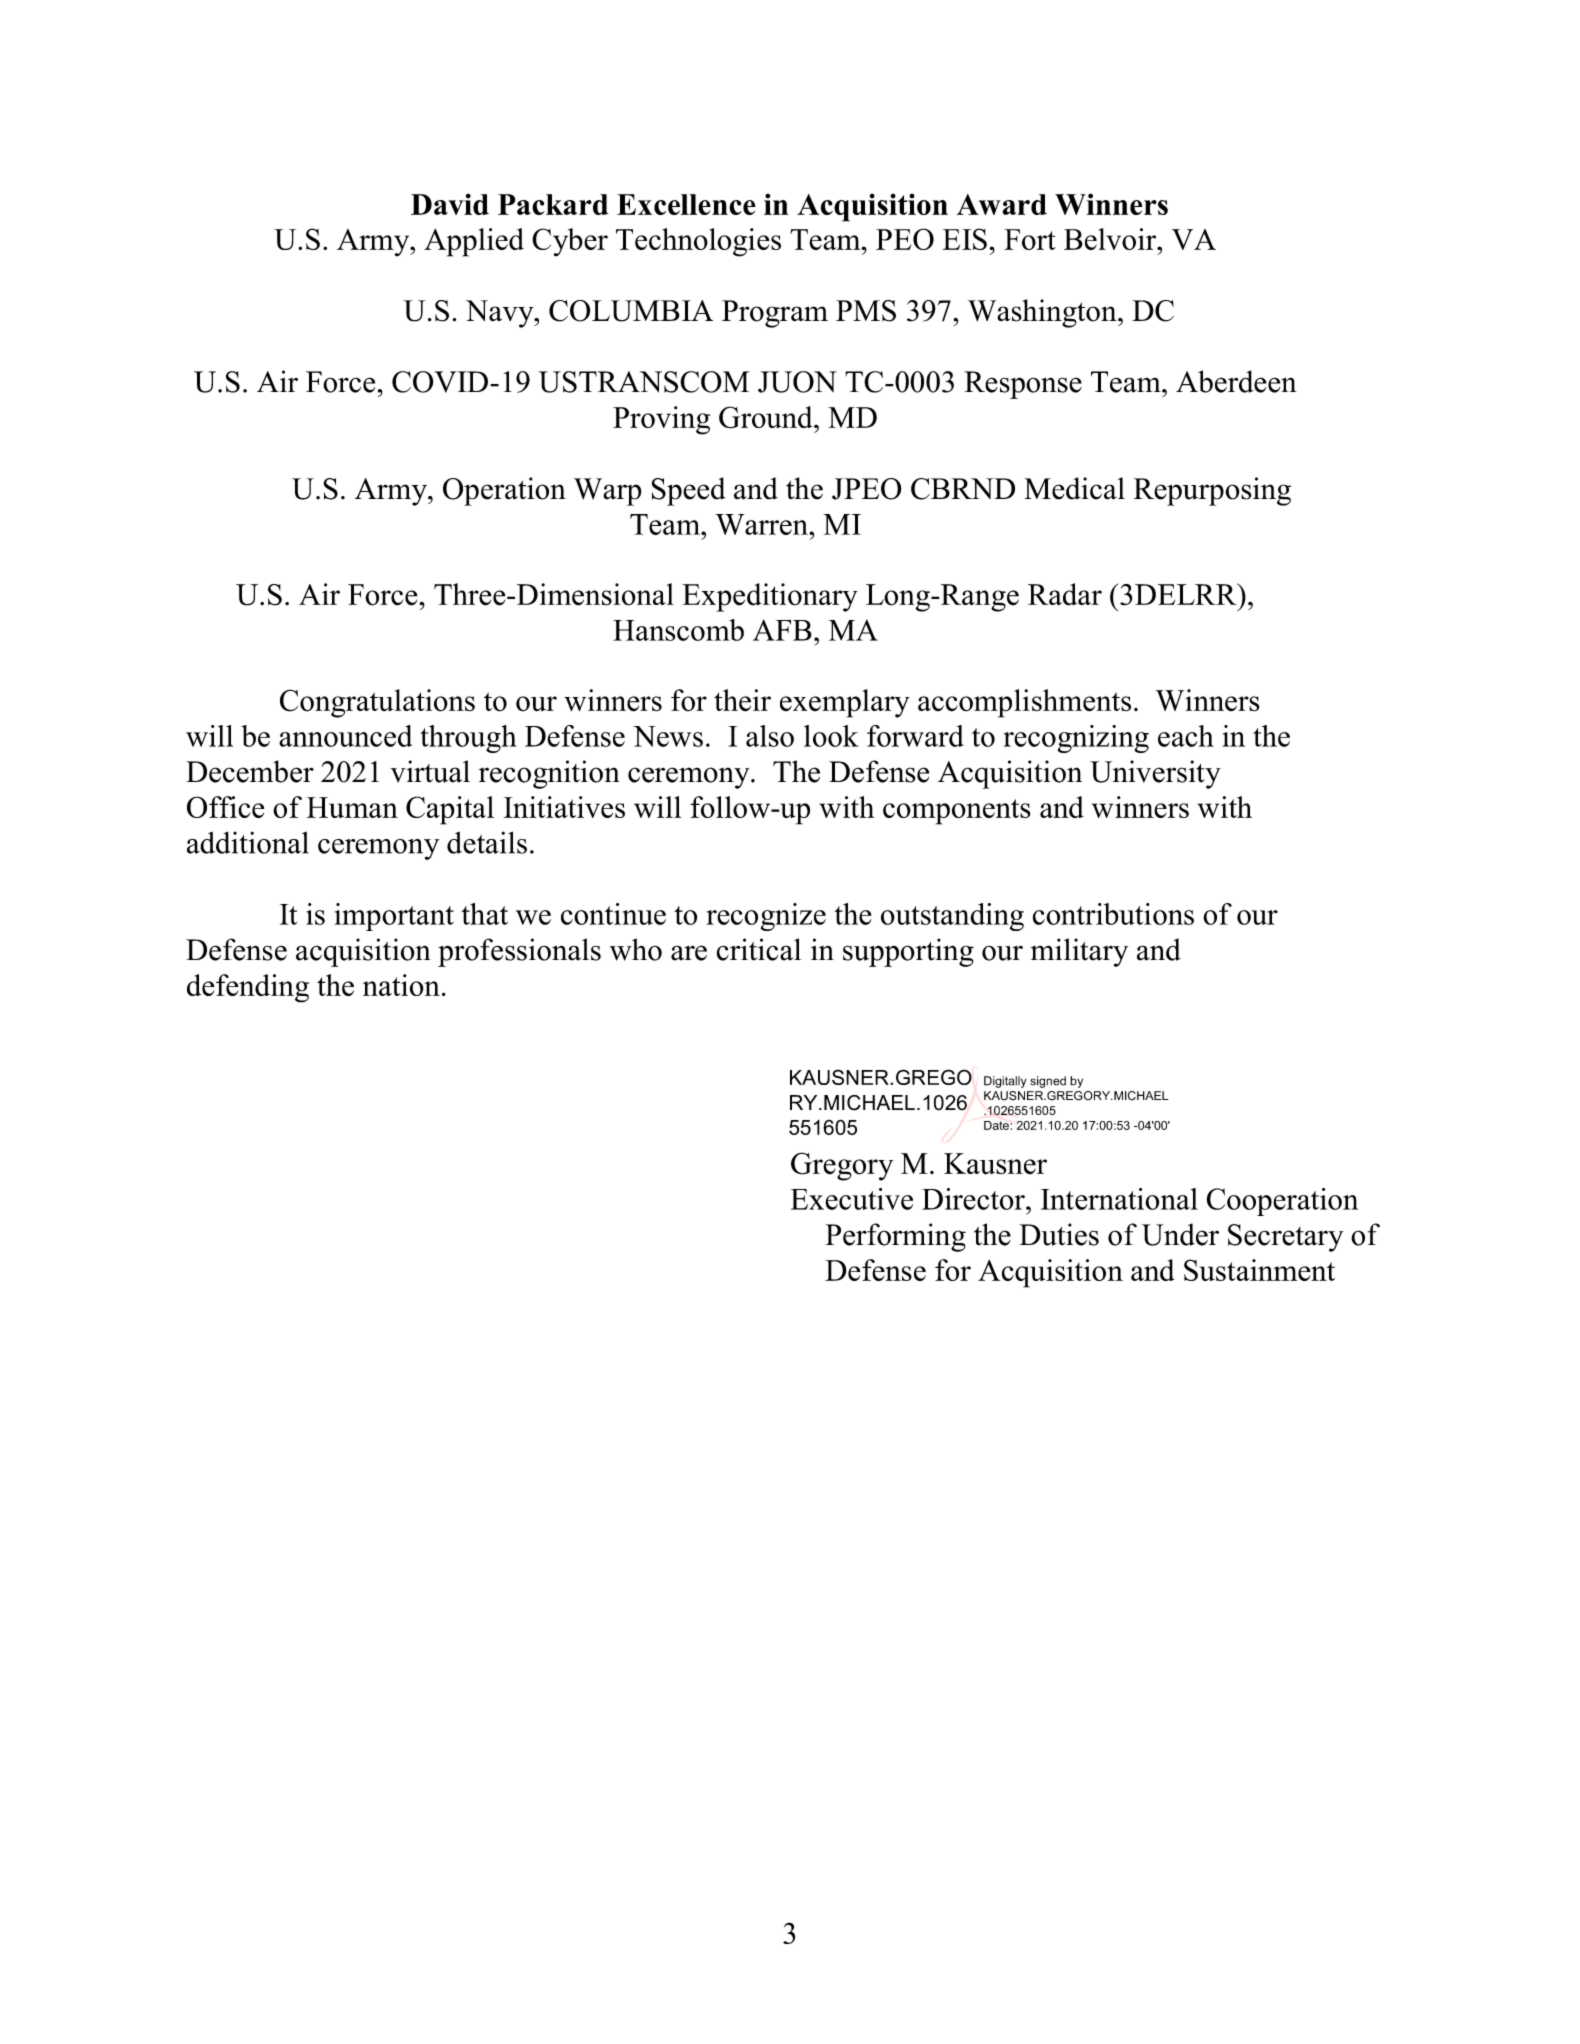 The width and height of the document is (1580, 2044). Describe the element at coordinates (852, 1199) in the document. I see `Executive` at that location.
